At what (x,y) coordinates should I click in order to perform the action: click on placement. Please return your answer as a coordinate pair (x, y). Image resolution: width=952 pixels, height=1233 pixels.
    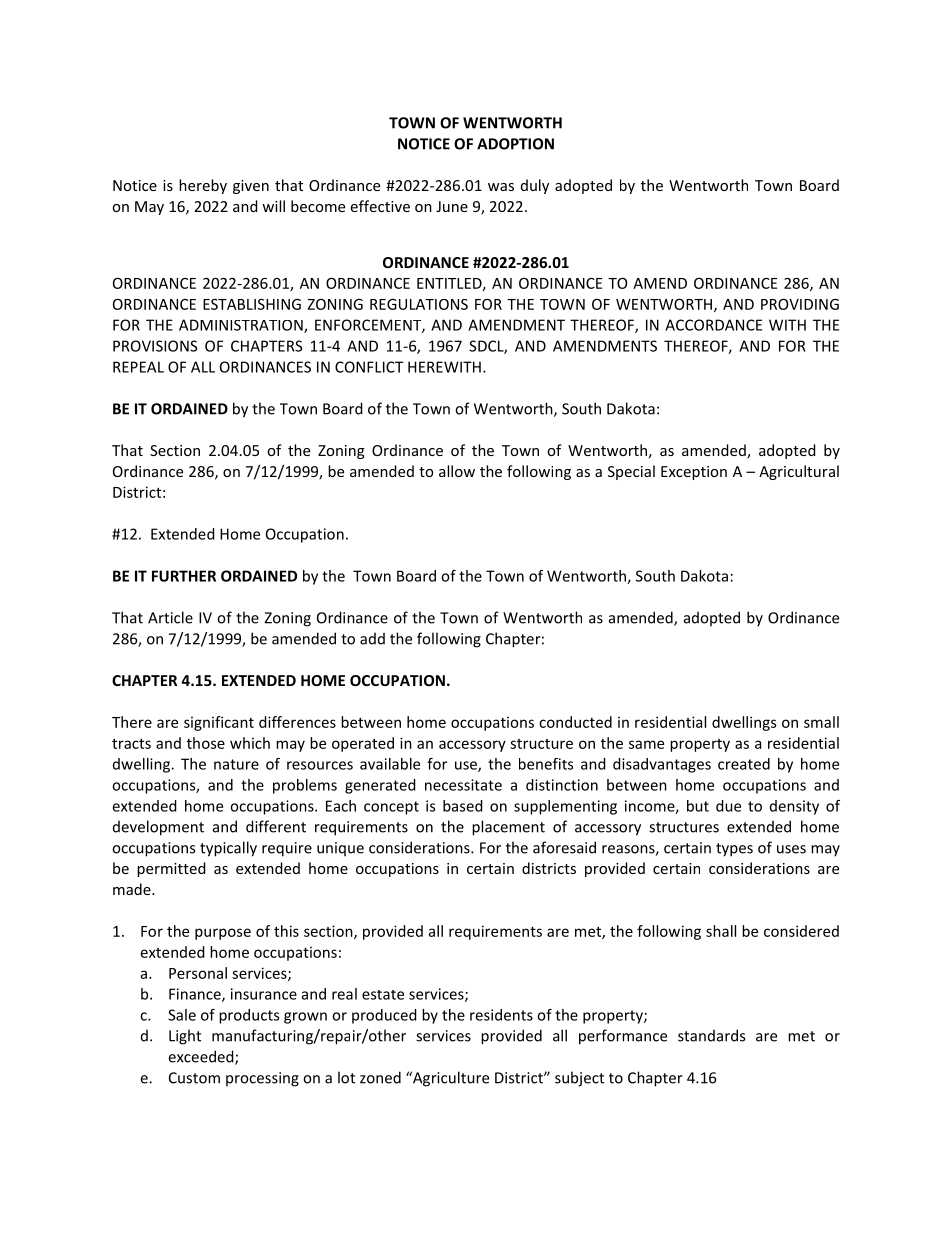
    Looking at the image, I should click on (508, 828).
